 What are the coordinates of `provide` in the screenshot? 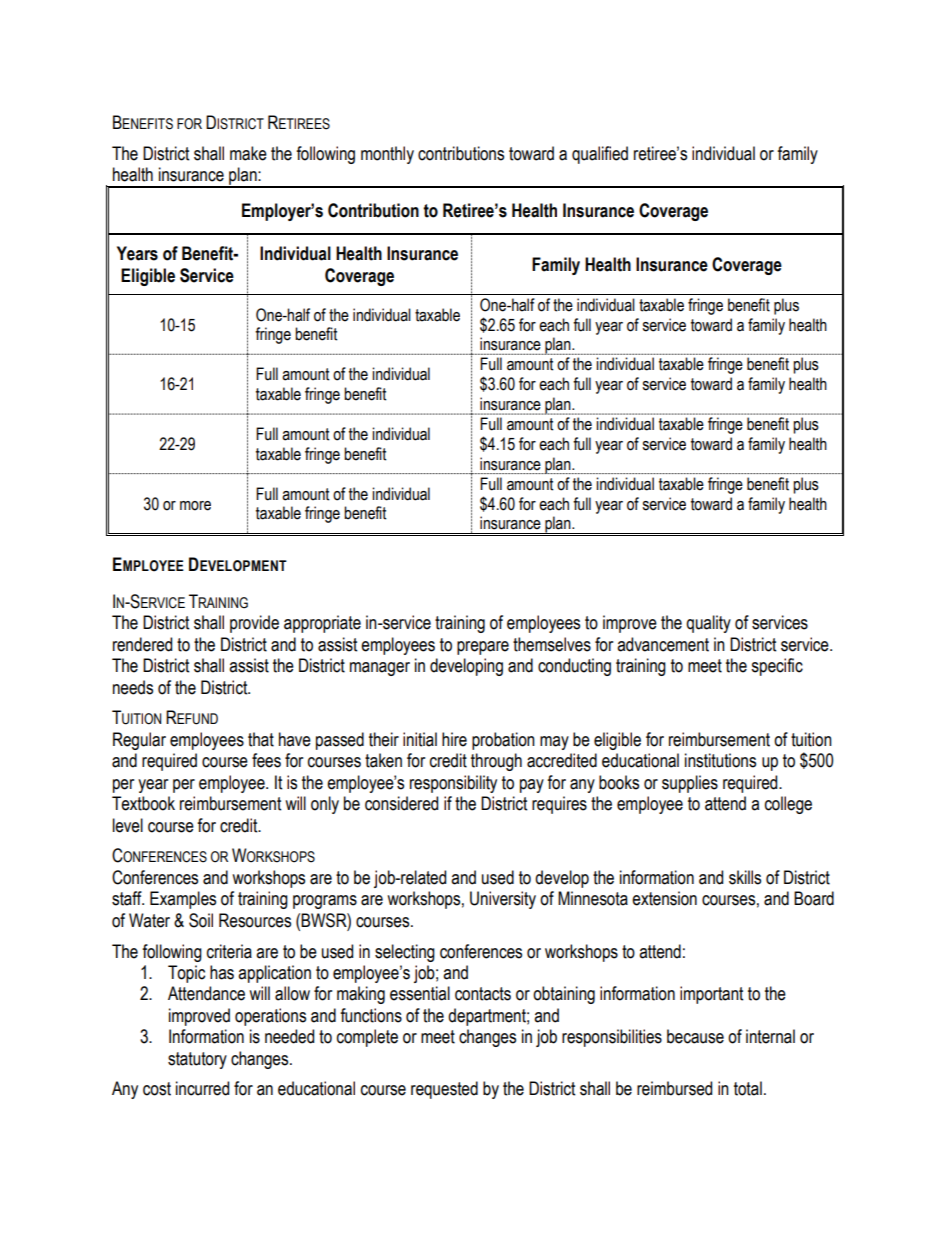 It's located at (254, 624).
